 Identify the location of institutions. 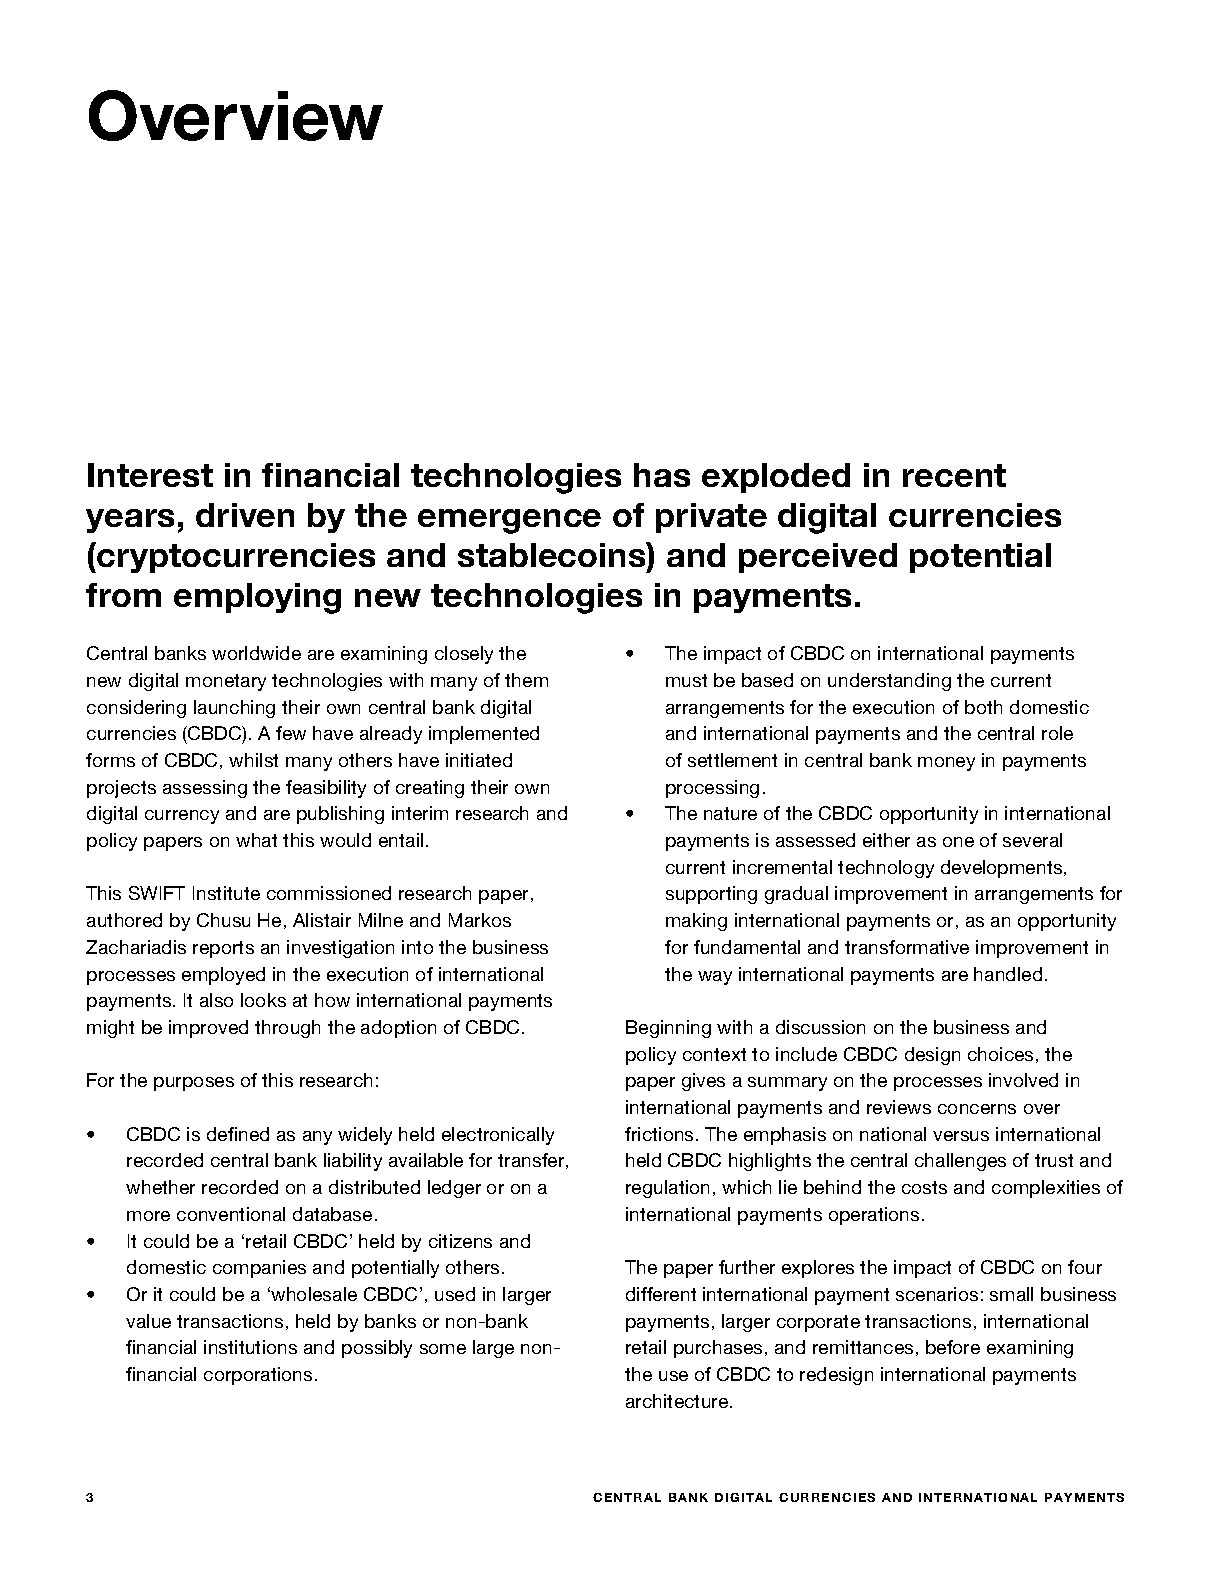
(250, 1347).
